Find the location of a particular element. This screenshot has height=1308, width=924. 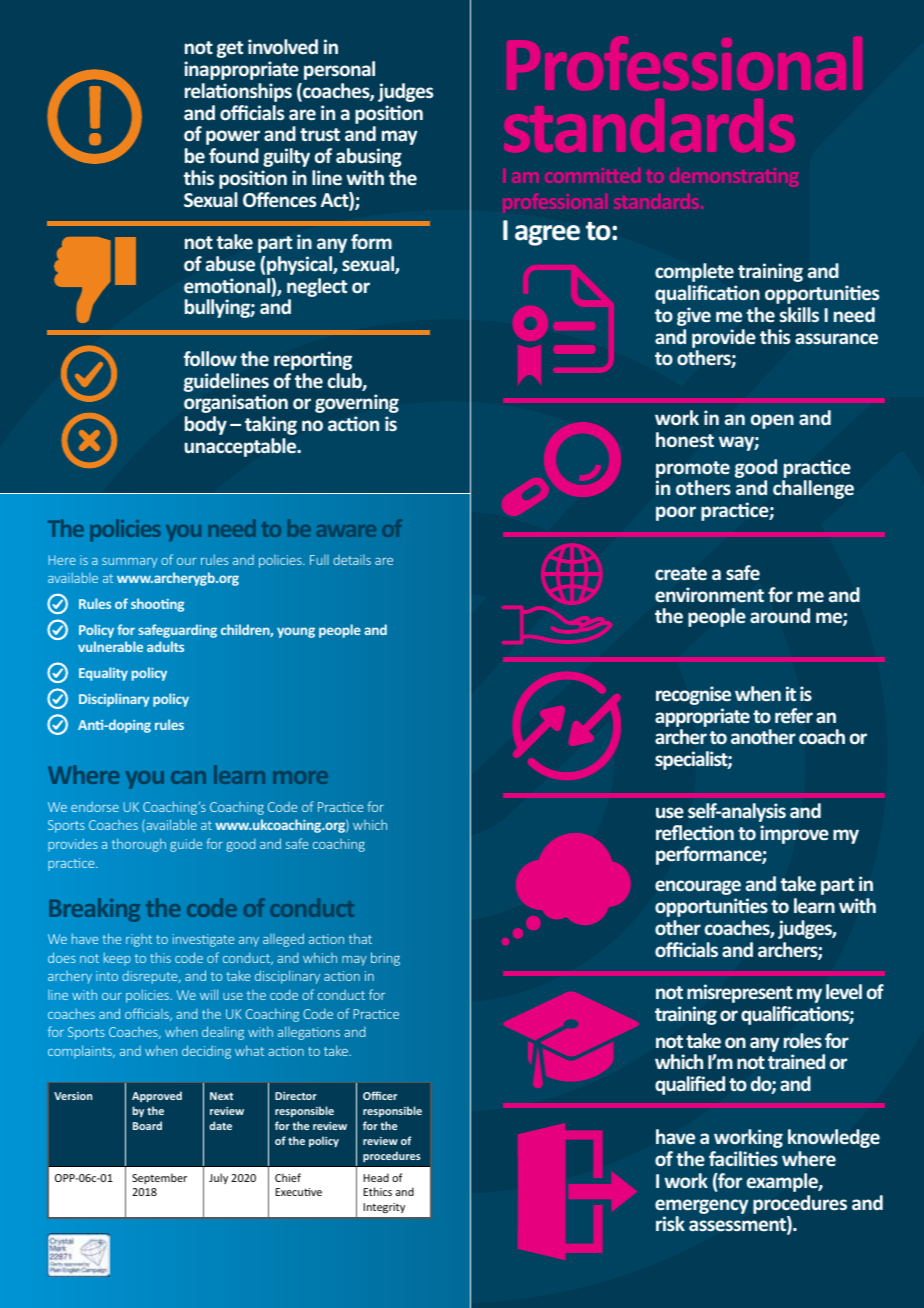

improve is located at coordinates (794, 834).
